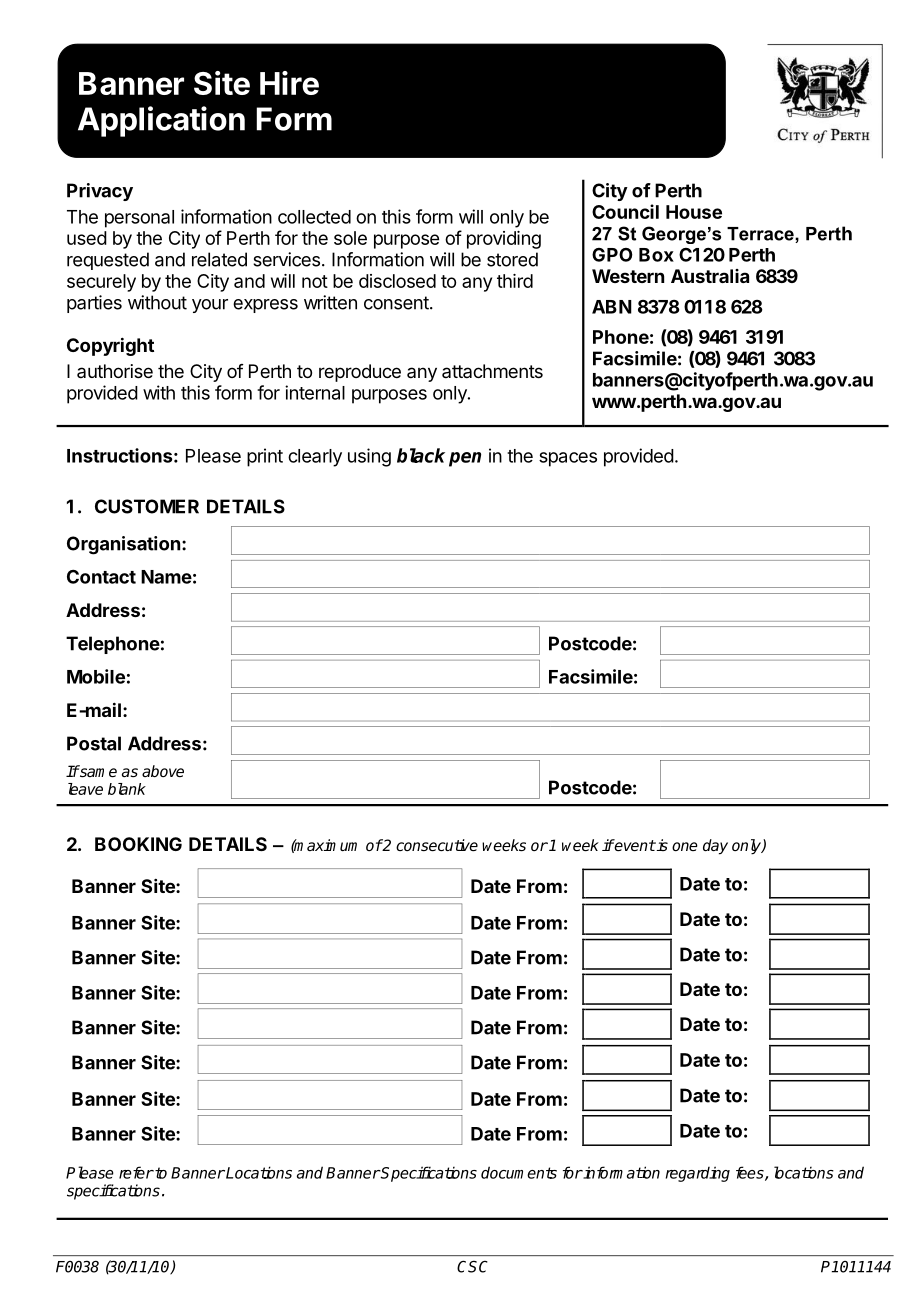 The width and height of the page is (924, 1308). Describe the element at coordinates (519, 1172) in the page. I see `documents` at that location.
